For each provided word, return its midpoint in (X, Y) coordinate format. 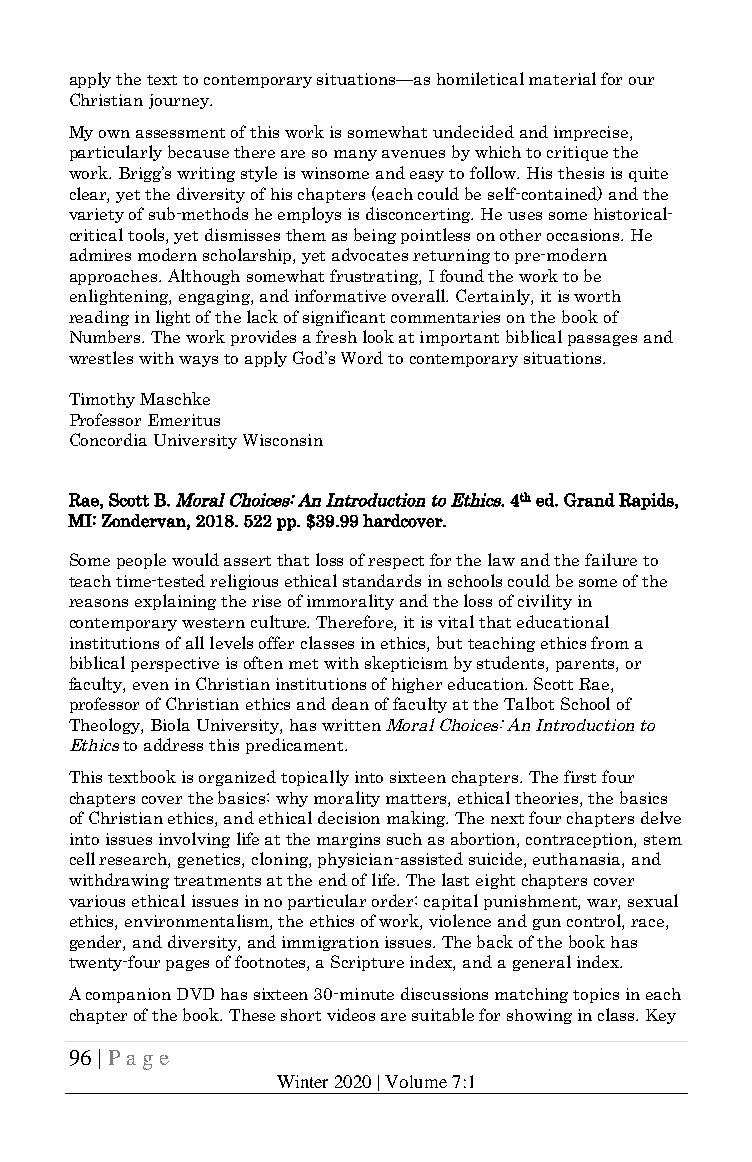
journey (180, 101)
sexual (653, 900)
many (355, 155)
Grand (589, 500)
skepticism (406, 664)
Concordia (108, 439)
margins (348, 840)
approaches (115, 277)
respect (396, 562)
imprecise (592, 133)
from (610, 642)
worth (597, 296)
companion (128, 995)
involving (194, 840)
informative (340, 295)
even (151, 686)
